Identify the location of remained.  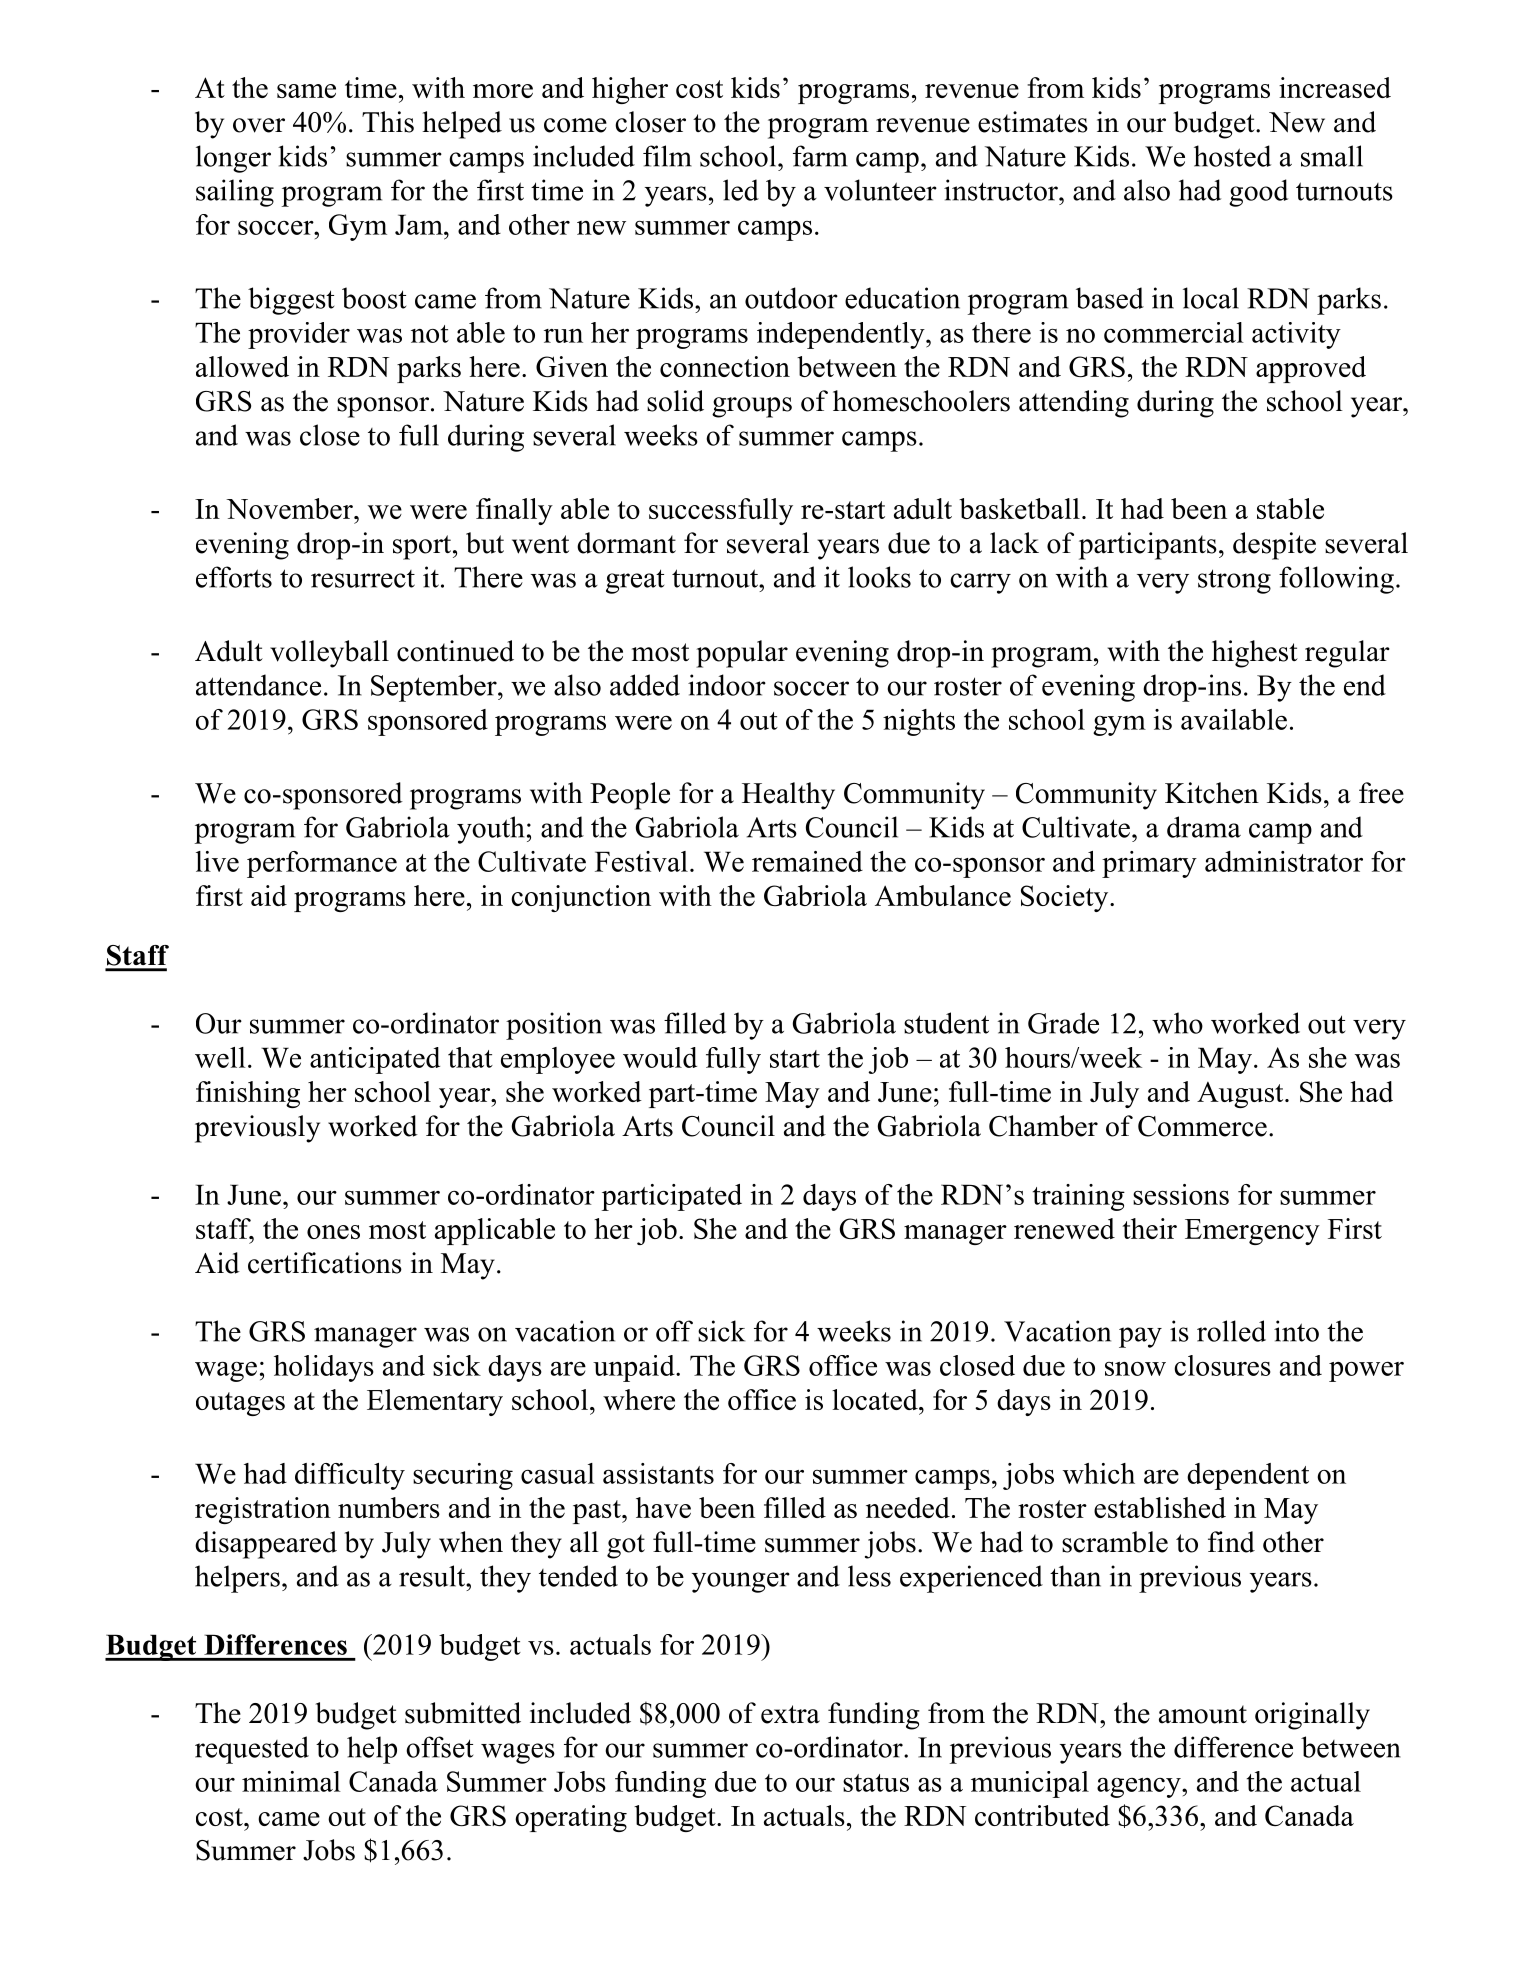
(807, 861).
